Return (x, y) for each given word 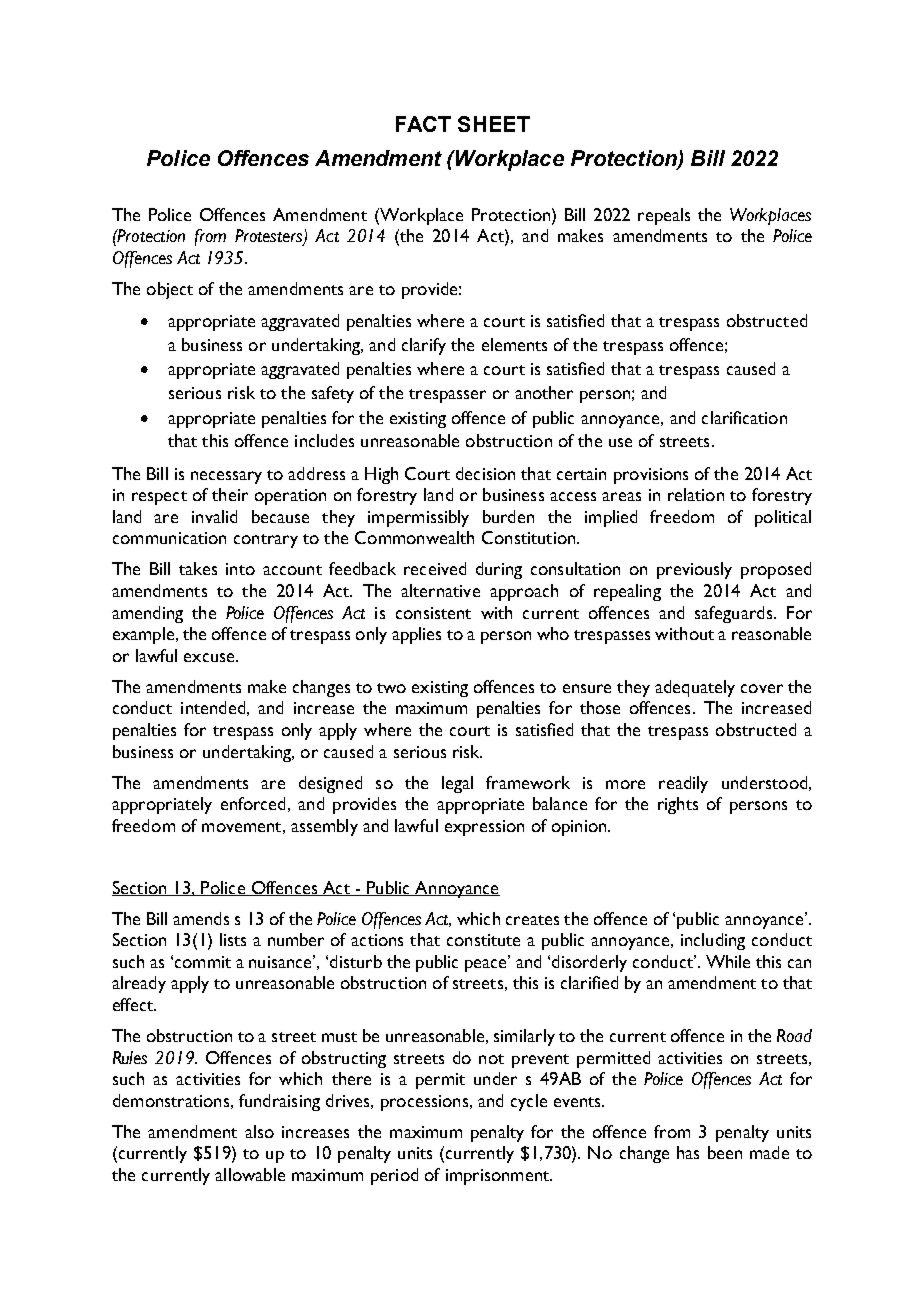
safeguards (735, 614)
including (713, 941)
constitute (483, 940)
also (259, 1131)
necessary (226, 477)
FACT (423, 124)
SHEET (494, 124)
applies (416, 635)
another (544, 392)
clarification (744, 417)
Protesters (270, 237)
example (143, 635)
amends (201, 918)
